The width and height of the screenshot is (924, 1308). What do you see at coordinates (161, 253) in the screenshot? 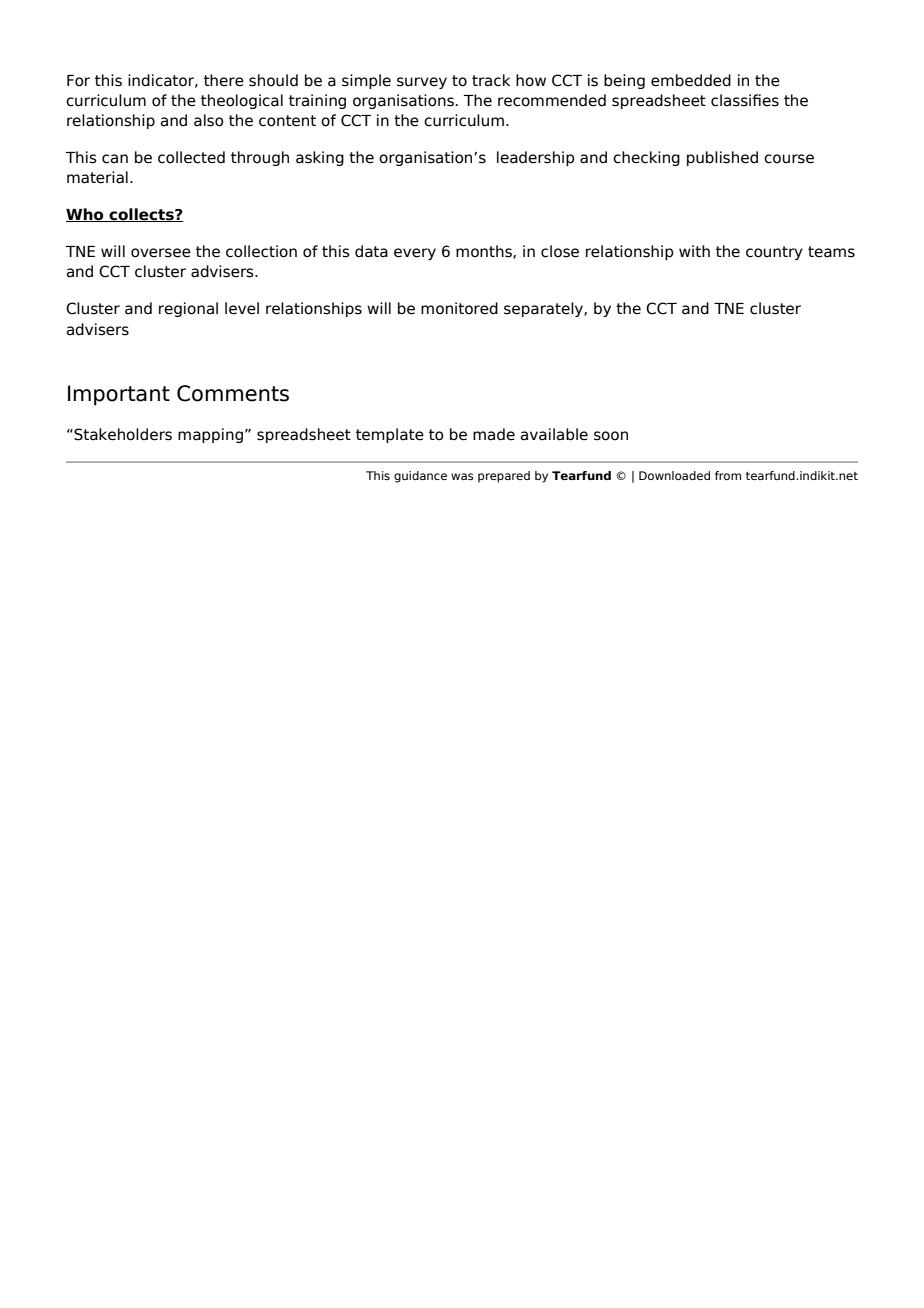
I see `oversee` at bounding box center [161, 253].
